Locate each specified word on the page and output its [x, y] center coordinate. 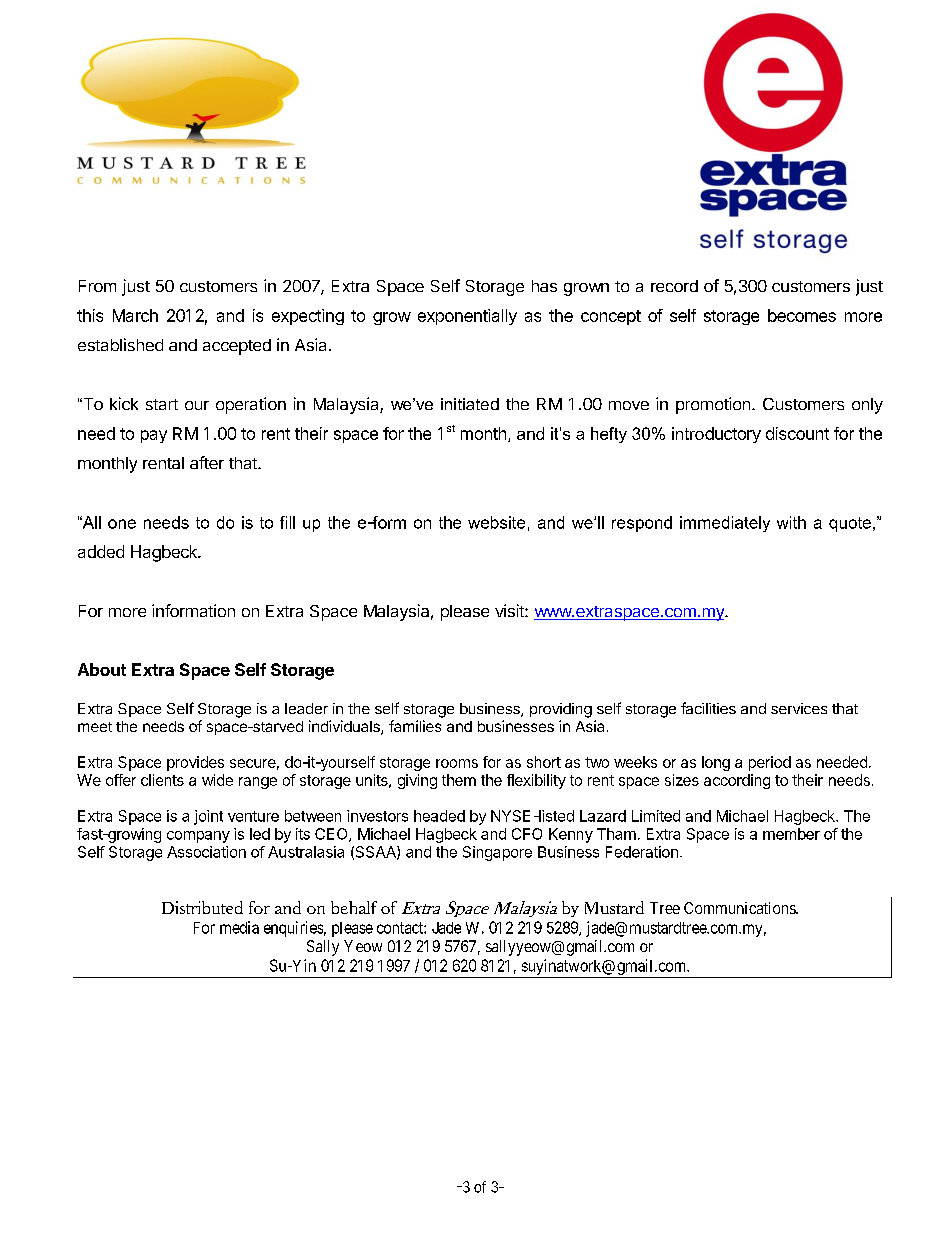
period [770, 763]
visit [510, 610]
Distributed [202, 907]
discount [797, 433]
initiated [470, 404]
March [135, 315]
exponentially [467, 317]
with [791, 522]
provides [195, 763]
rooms [457, 763]
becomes [802, 315]
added [101, 551]
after [207, 462]
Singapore [497, 853]
